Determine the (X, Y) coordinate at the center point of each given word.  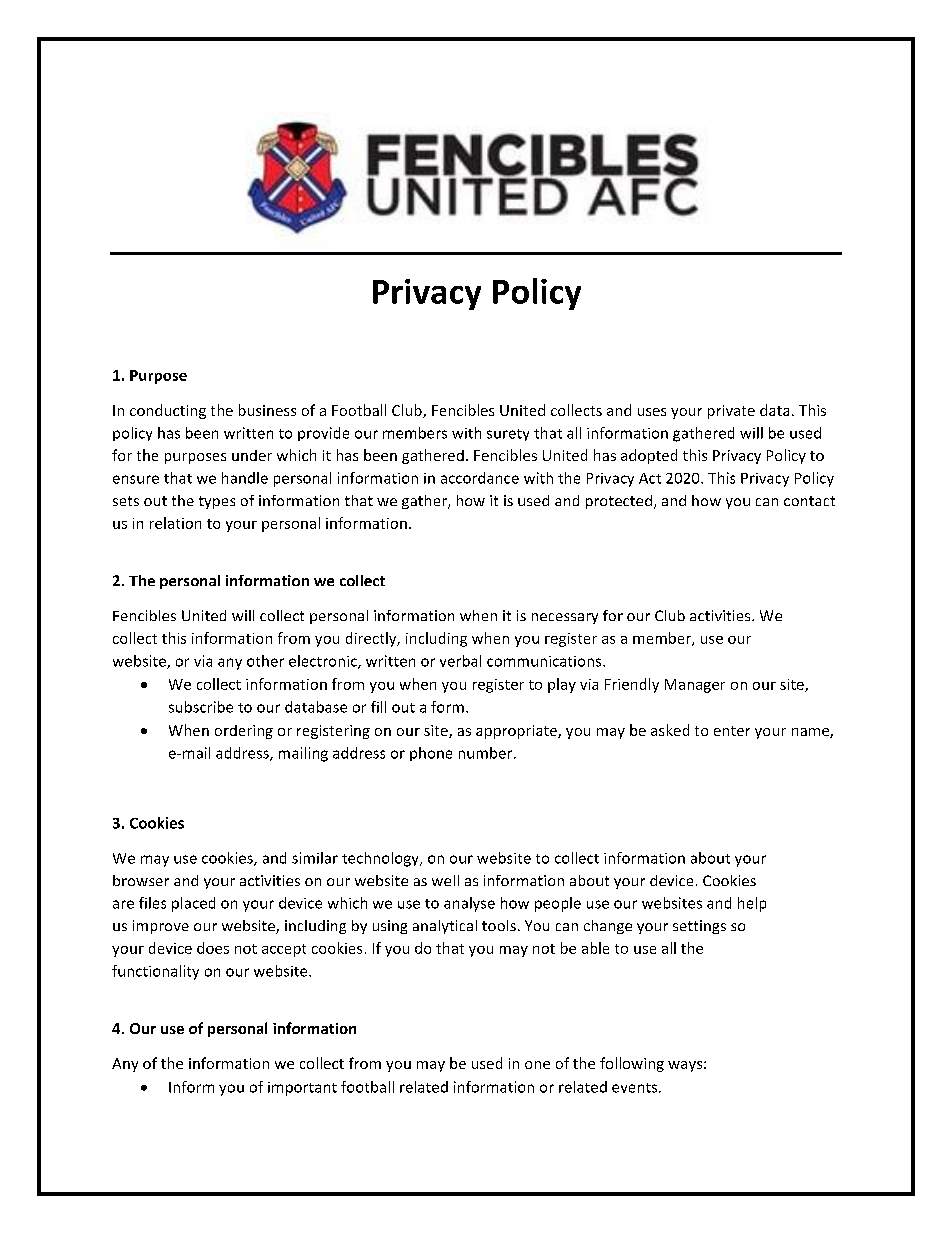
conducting (168, 411)
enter (732, 731)
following (632, 1064)
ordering (244, 732)
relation (175, 523)
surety (508, 435)
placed (193, 904)
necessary (565, 618)
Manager (695, 686)
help (752, 904)
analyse (469, 904)
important (302, 1089)
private (731, 412)
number (487, 753)
